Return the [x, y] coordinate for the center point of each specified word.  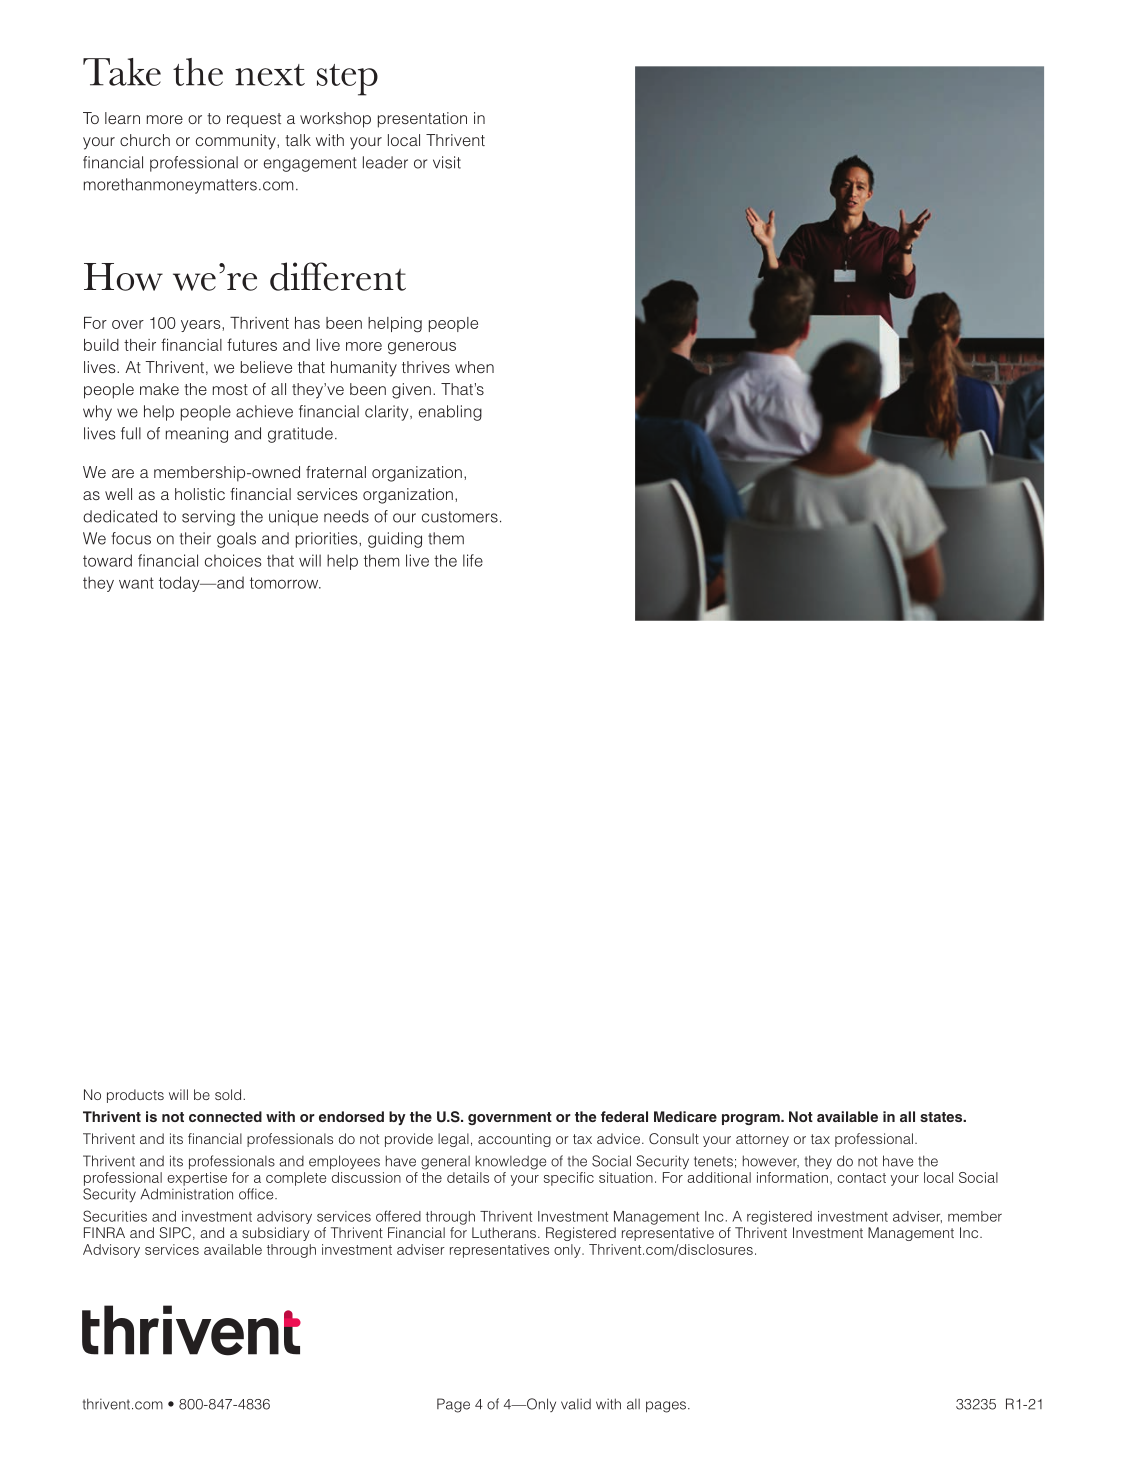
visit [447, 162]
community [237, 142]
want [136, 583]
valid [576, 1404]
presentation [422, 120]
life [473, 560]
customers [460, 517]
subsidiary [276, 1234]
